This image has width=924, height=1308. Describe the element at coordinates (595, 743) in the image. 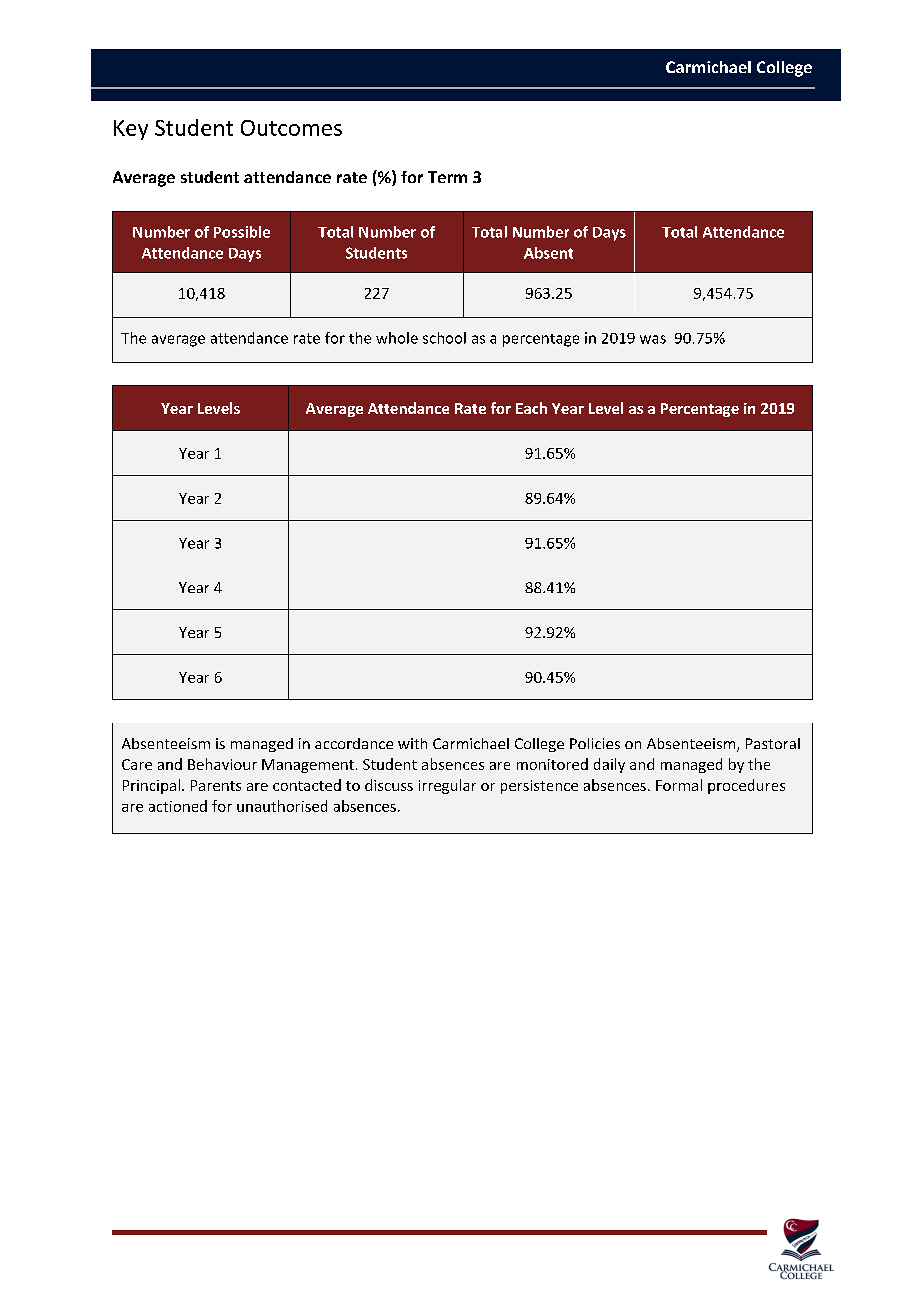

I see `Policies` at that location.
